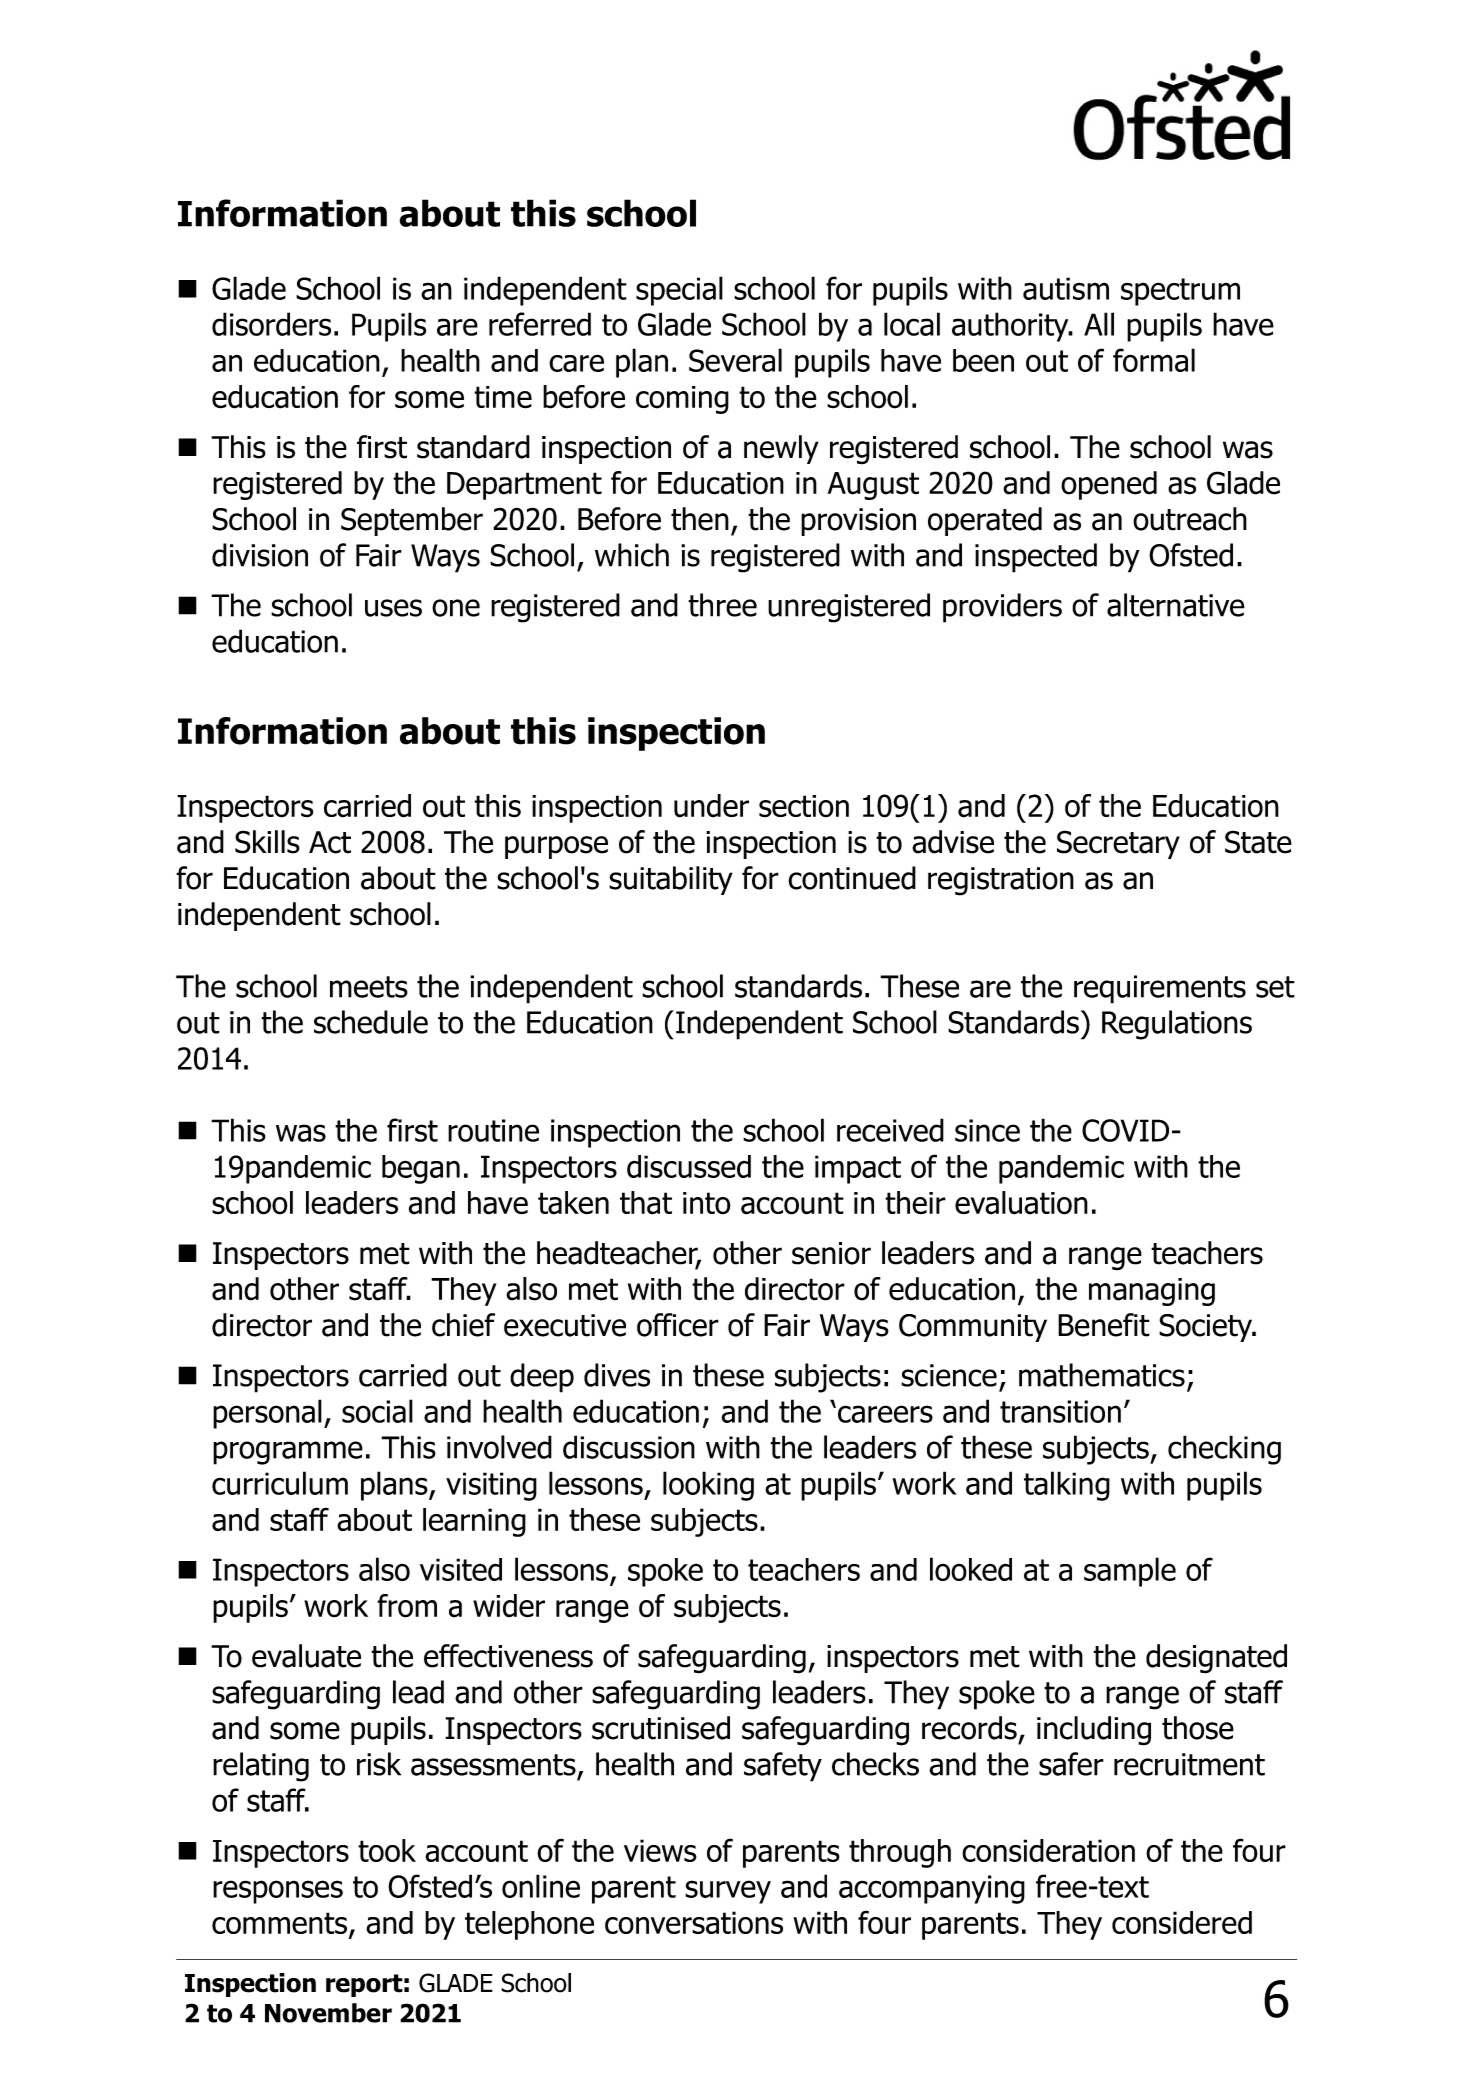 The height and width of the image is (2090, 1474). Describe the element at coordinates (694, 1922) in the image. I see `conversations` at that location.
